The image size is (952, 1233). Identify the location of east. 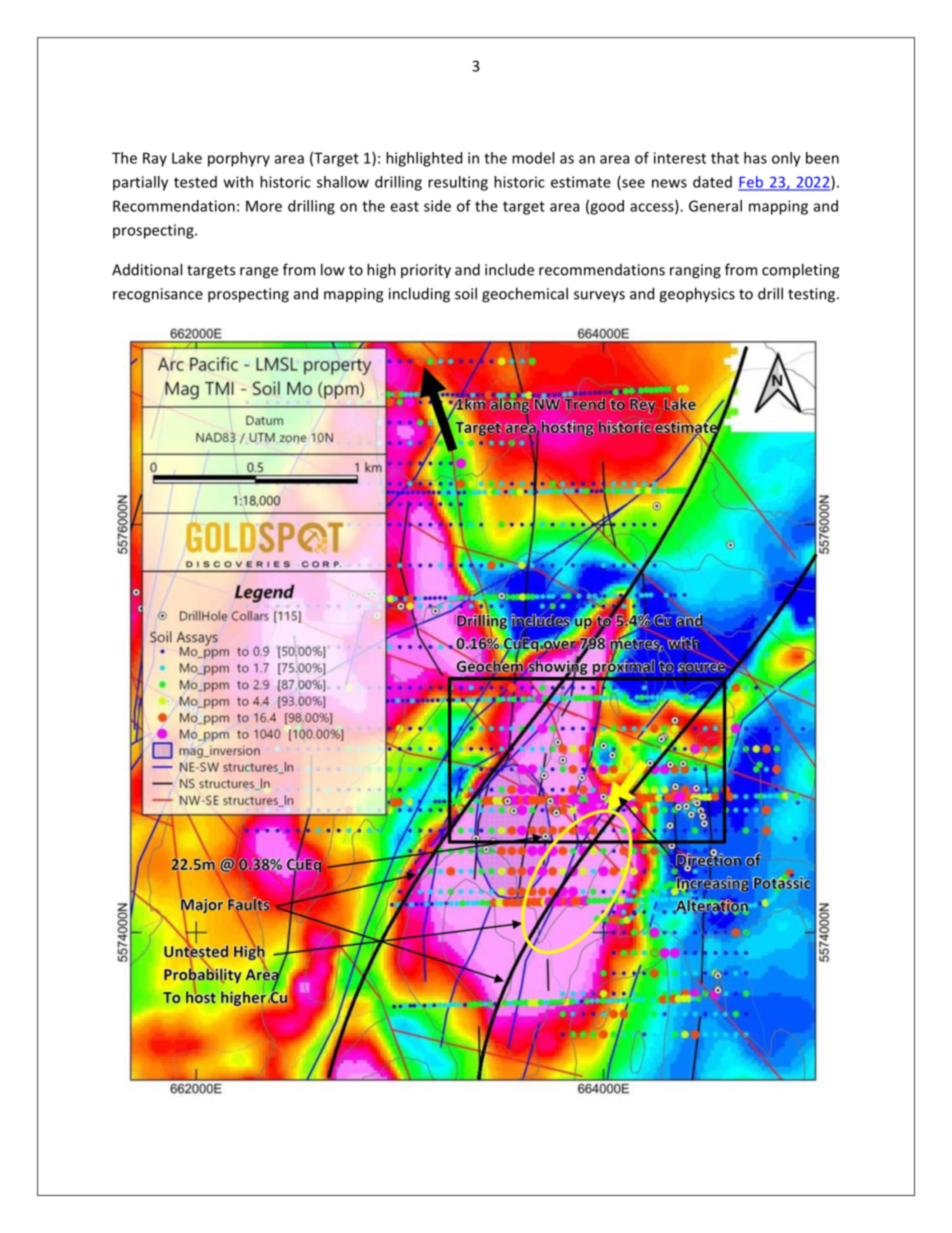
(404, 206).
